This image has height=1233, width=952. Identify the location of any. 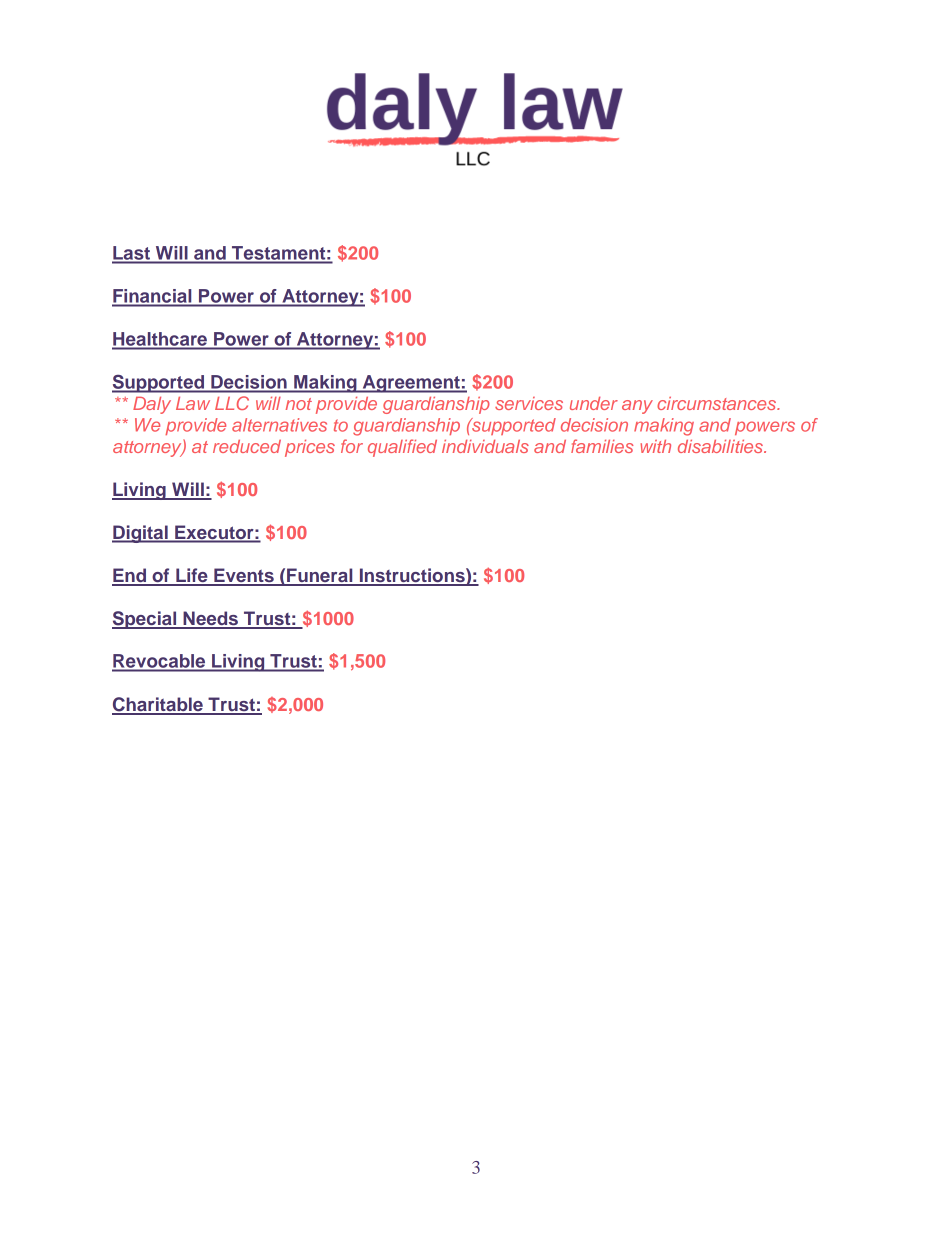
(637, 407).
